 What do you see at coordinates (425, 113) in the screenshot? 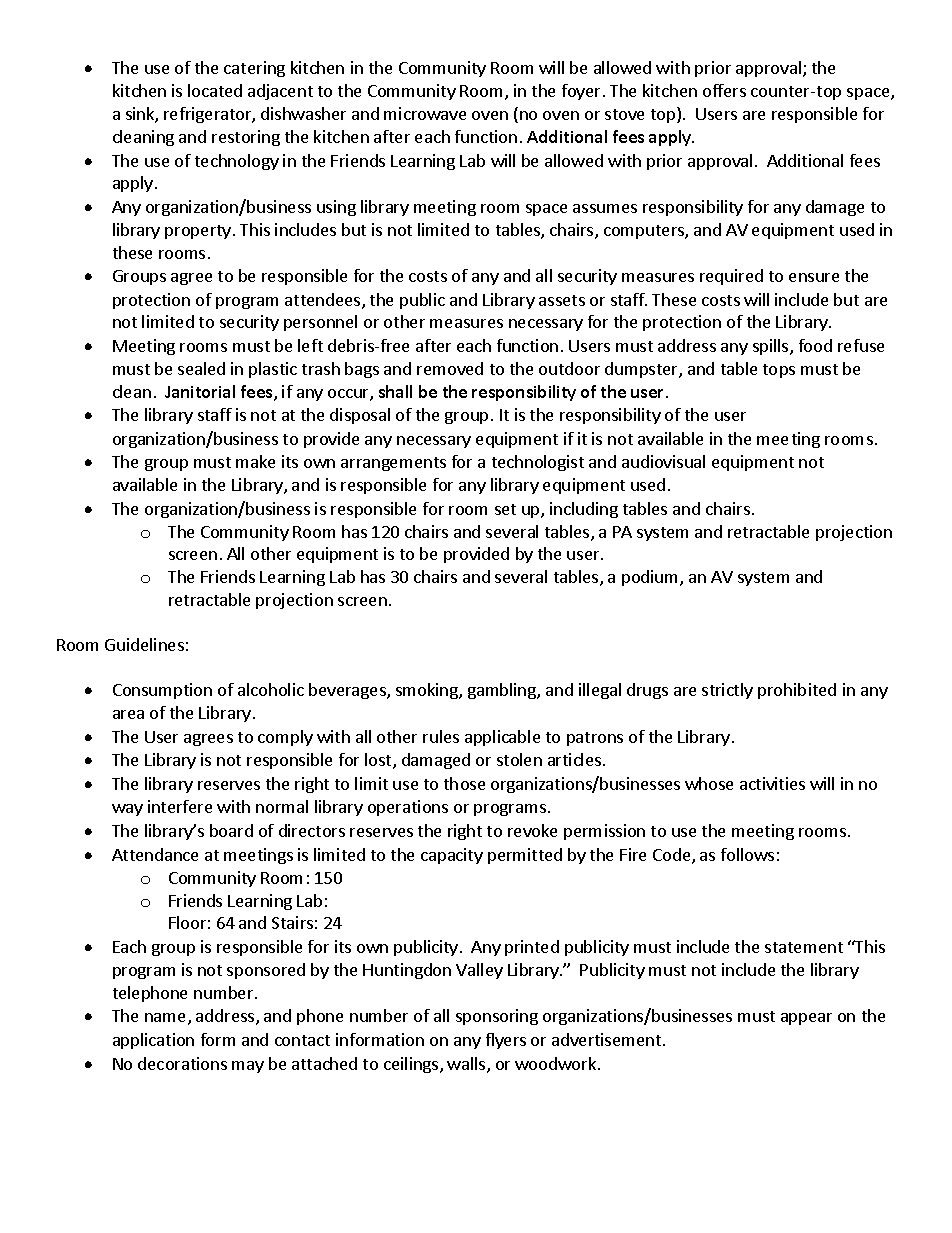
I see `microwave` at bounding box center [425, 113].
